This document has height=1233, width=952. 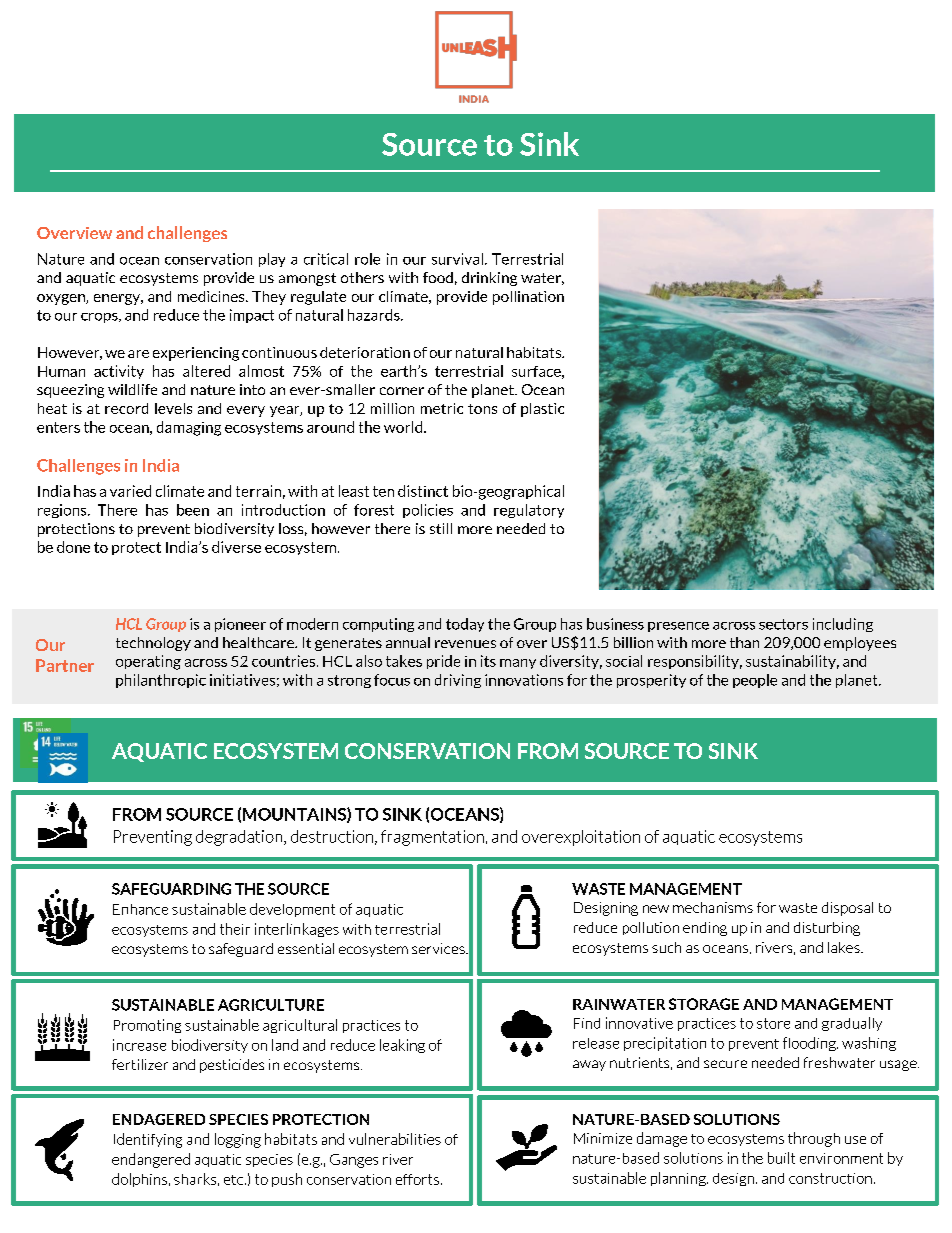 I want to click on endangered, so click(x=151, y=1160).
